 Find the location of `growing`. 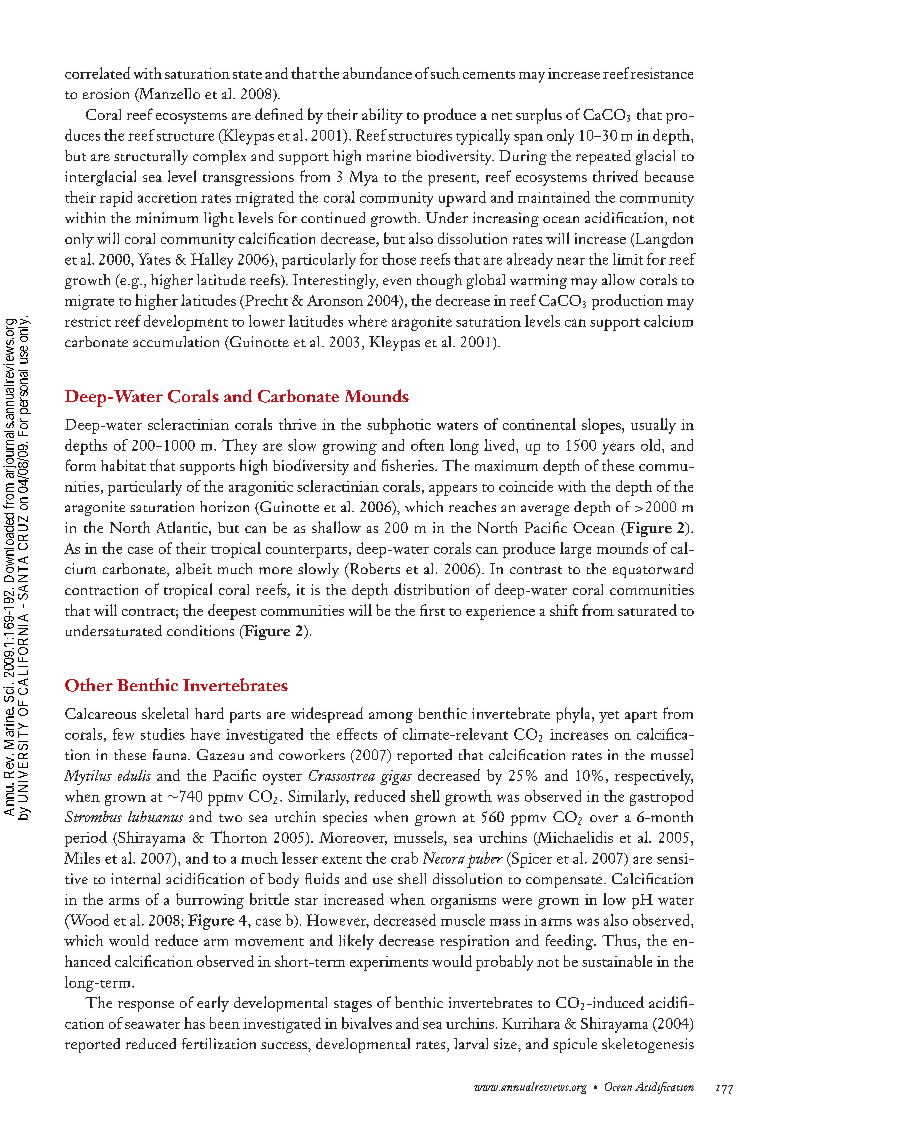

growing is located at coordinates (350, 447).
